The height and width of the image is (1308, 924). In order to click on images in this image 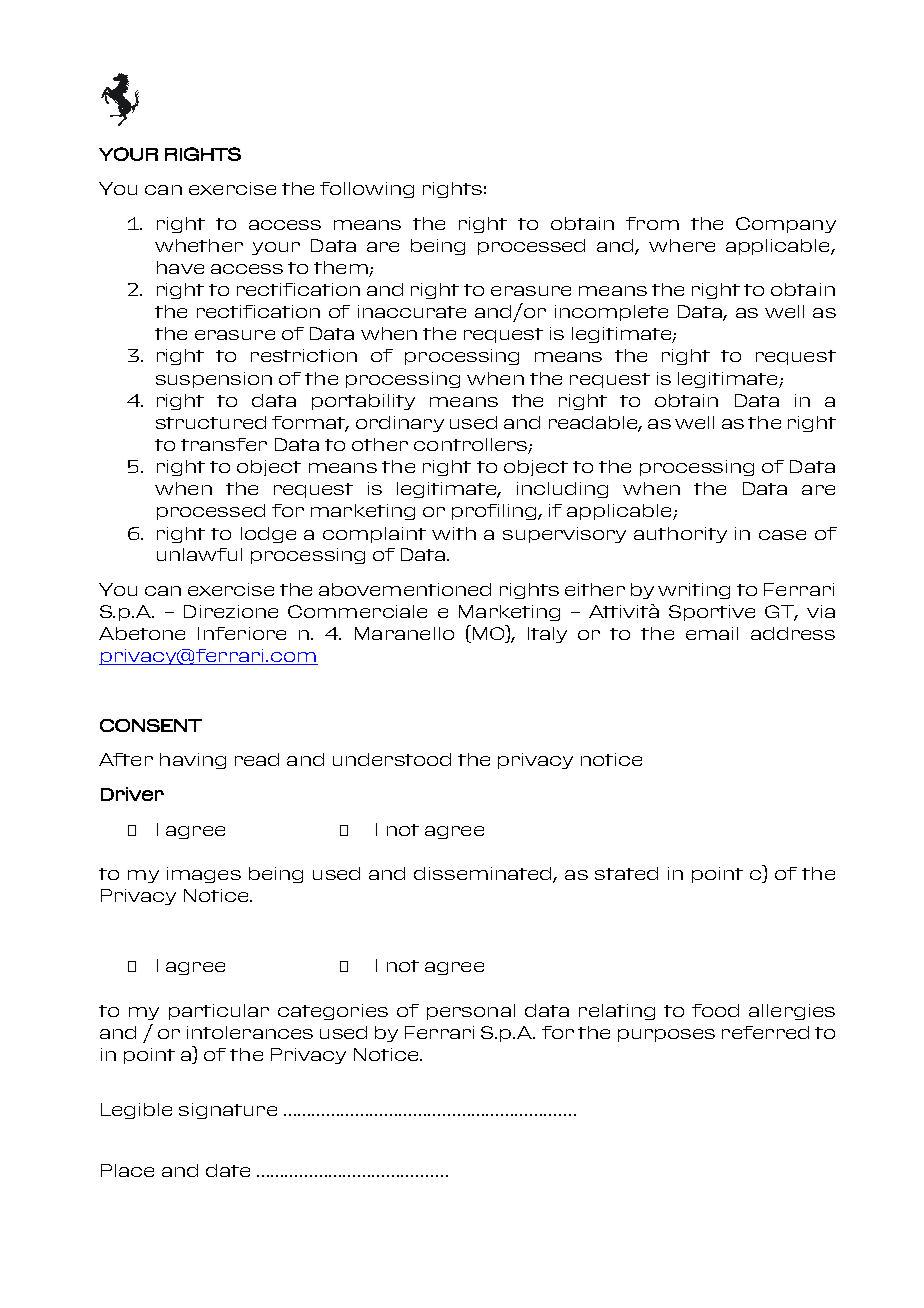, I will do `click(204, 875)`.
